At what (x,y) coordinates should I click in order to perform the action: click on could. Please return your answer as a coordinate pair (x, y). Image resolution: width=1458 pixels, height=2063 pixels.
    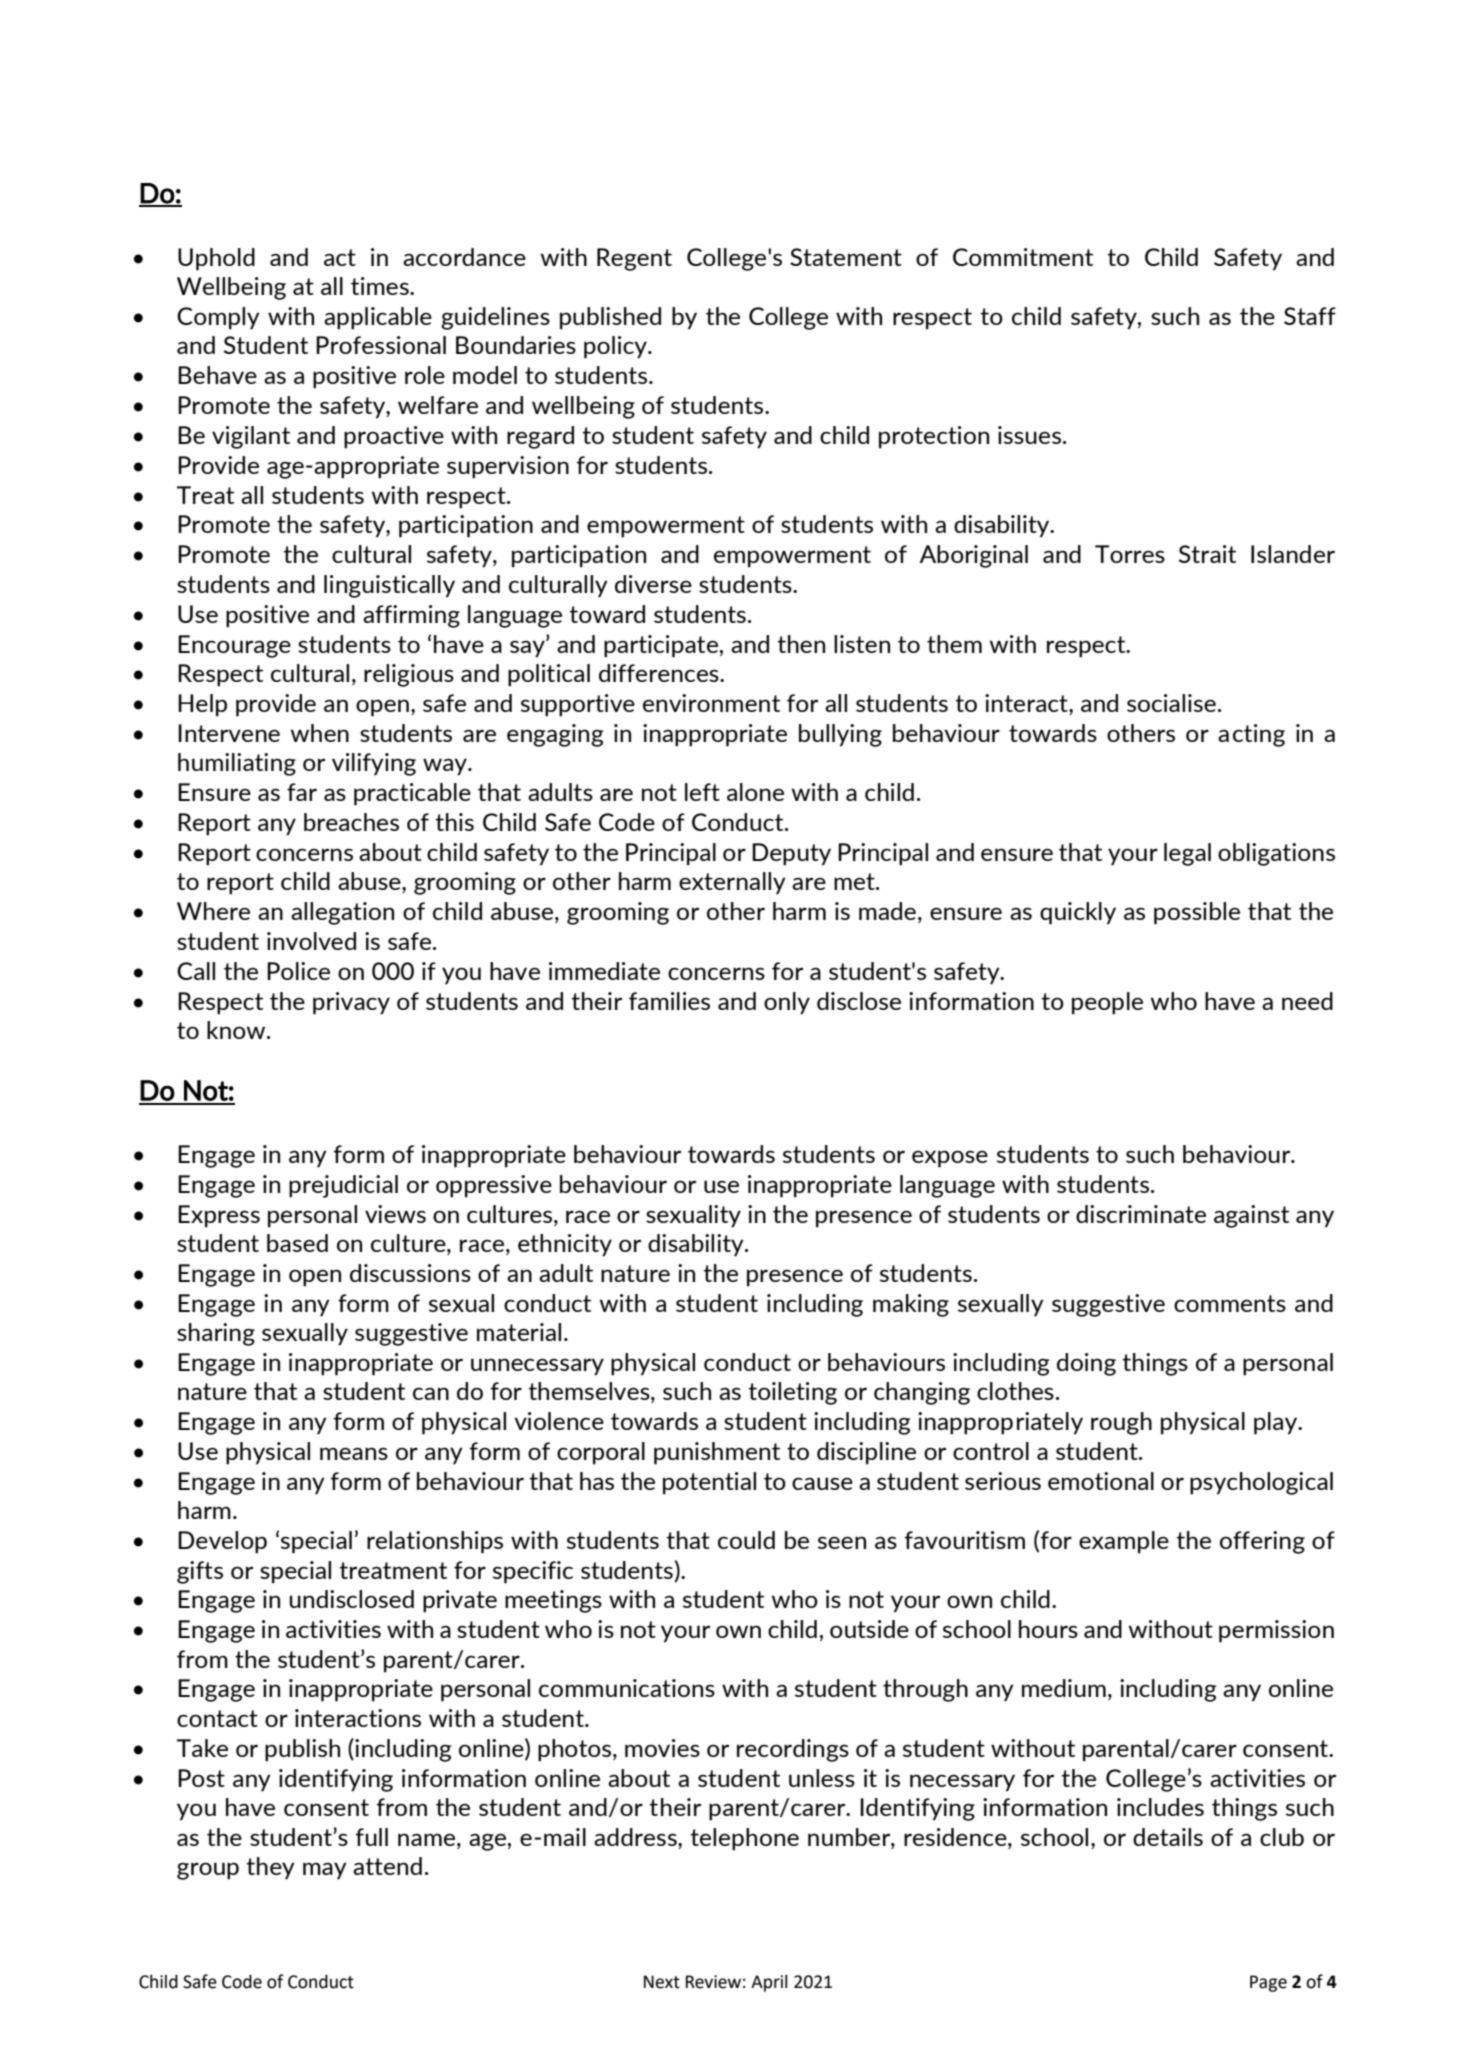
    Looking at the image, I should click on (746, 1540).
